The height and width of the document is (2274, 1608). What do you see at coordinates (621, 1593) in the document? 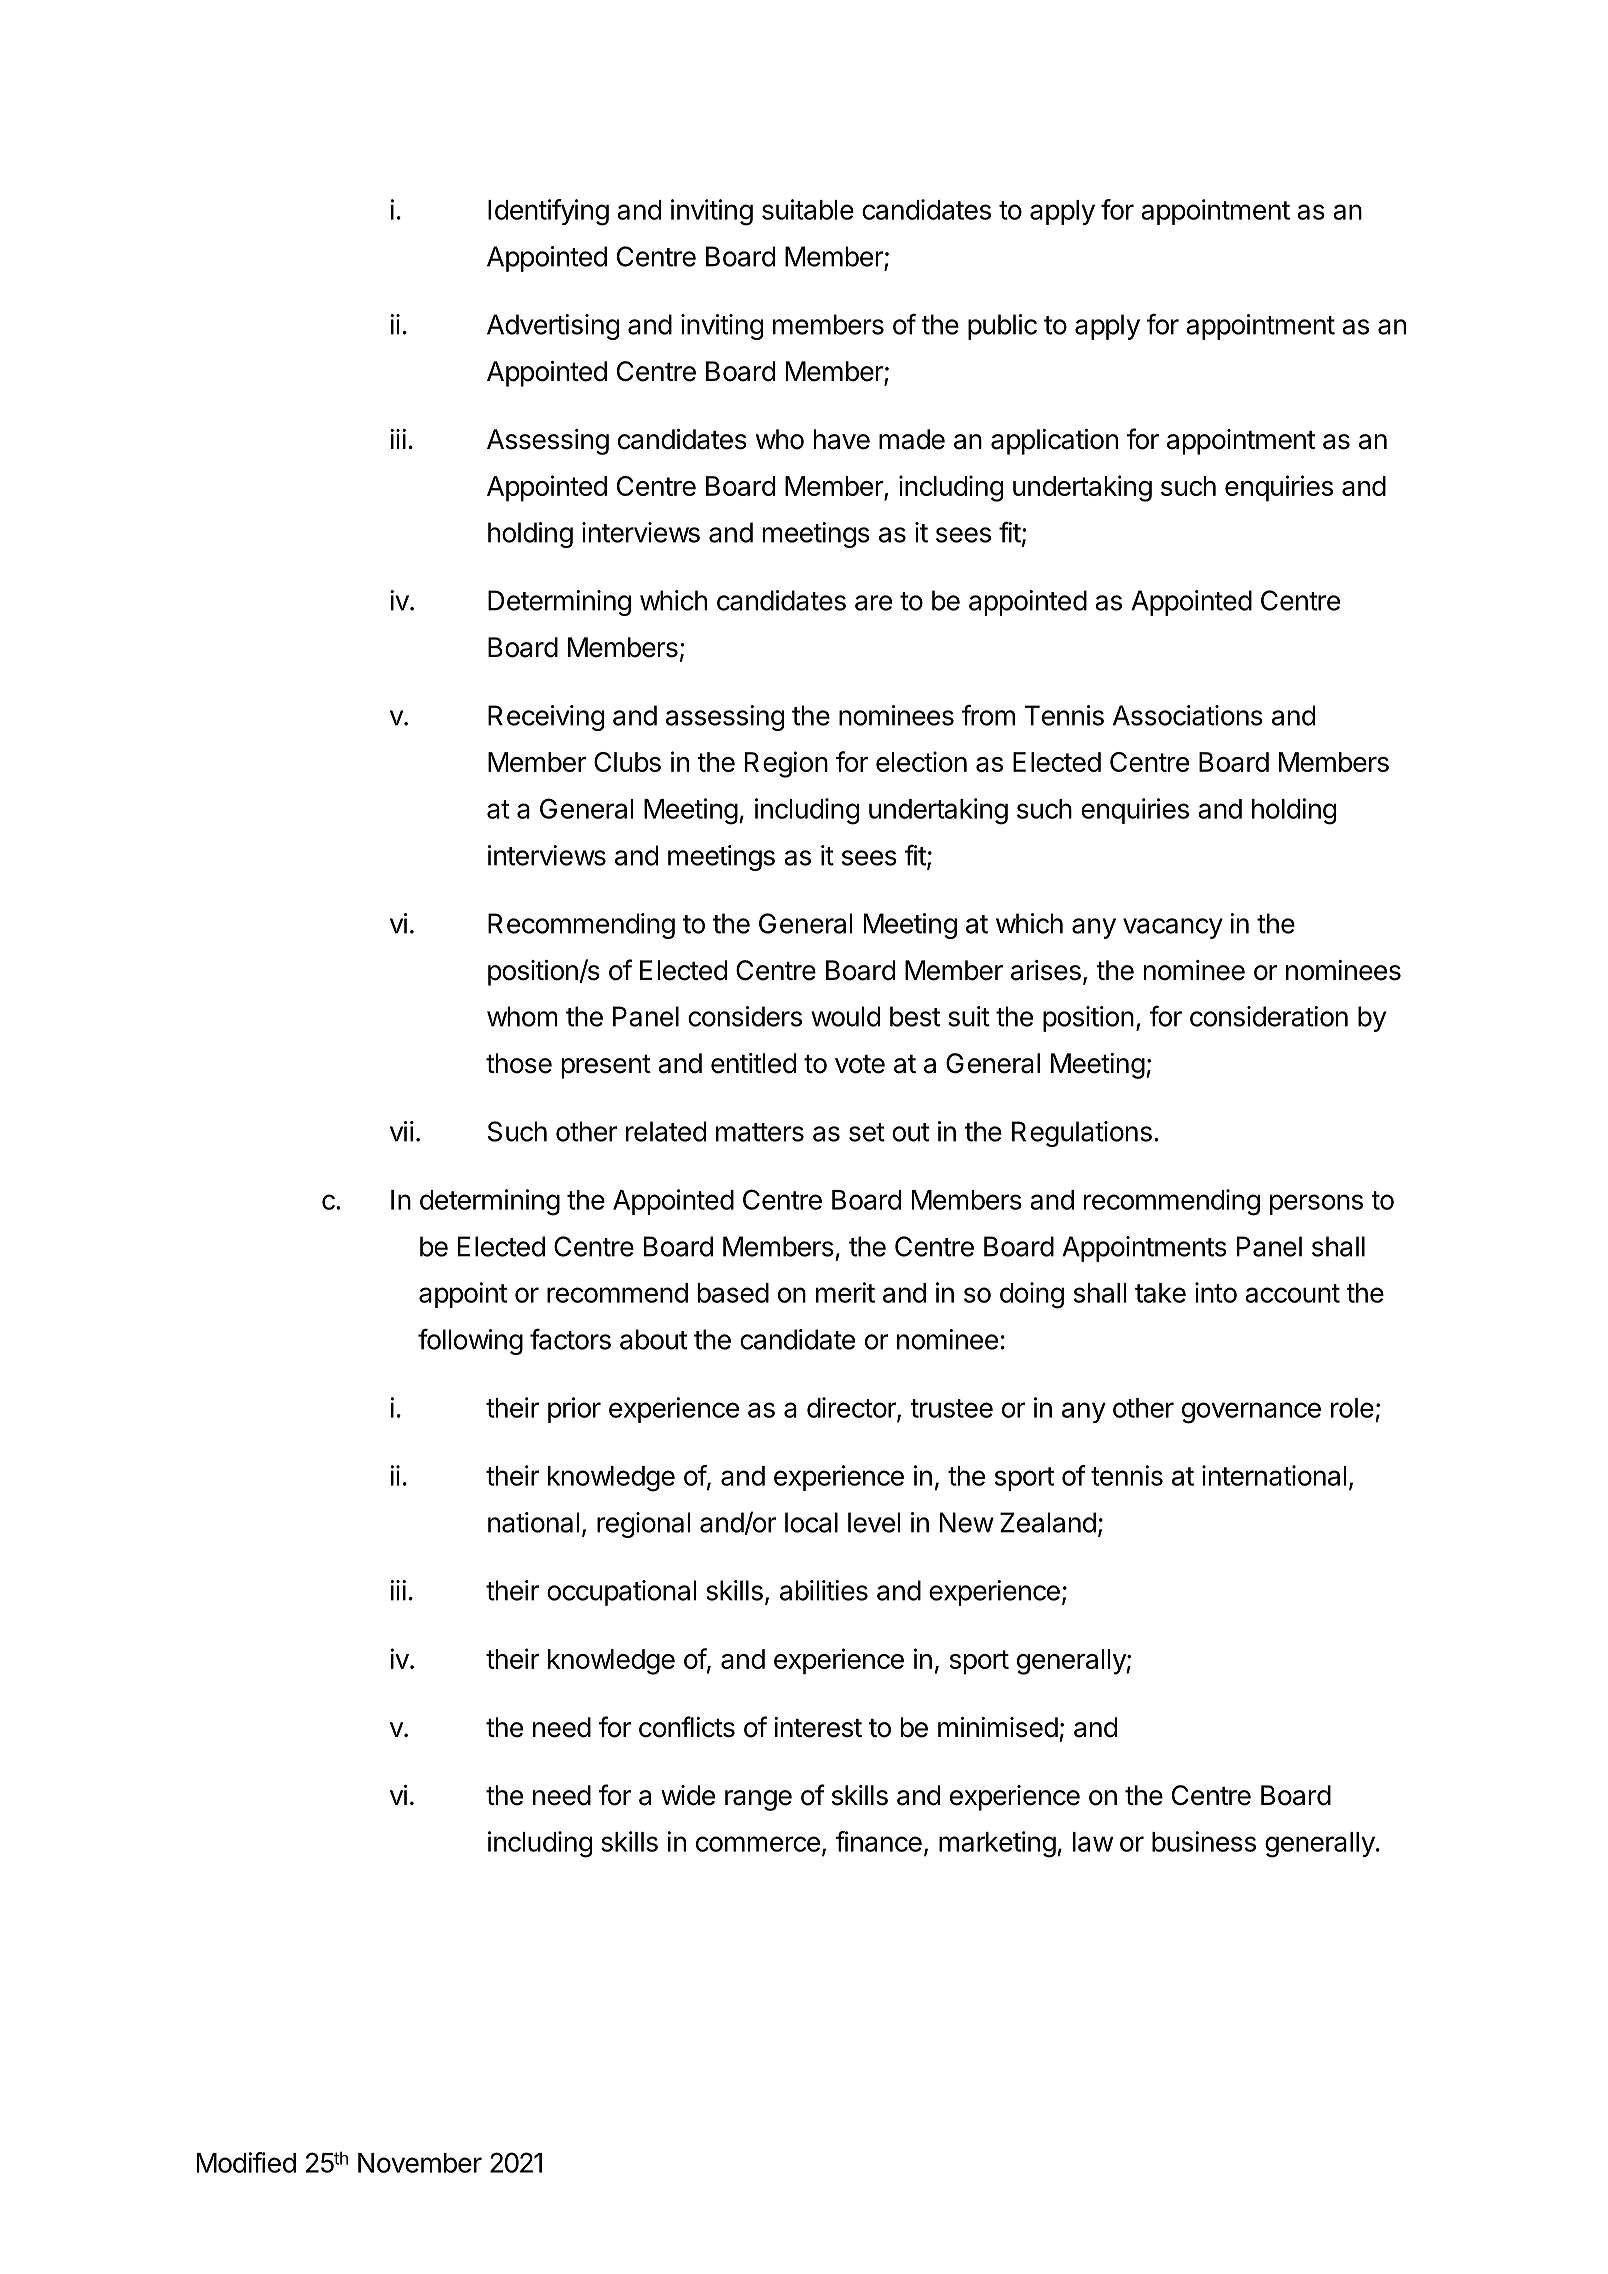
I see `occupational` at bounding box center [621, 1593].
